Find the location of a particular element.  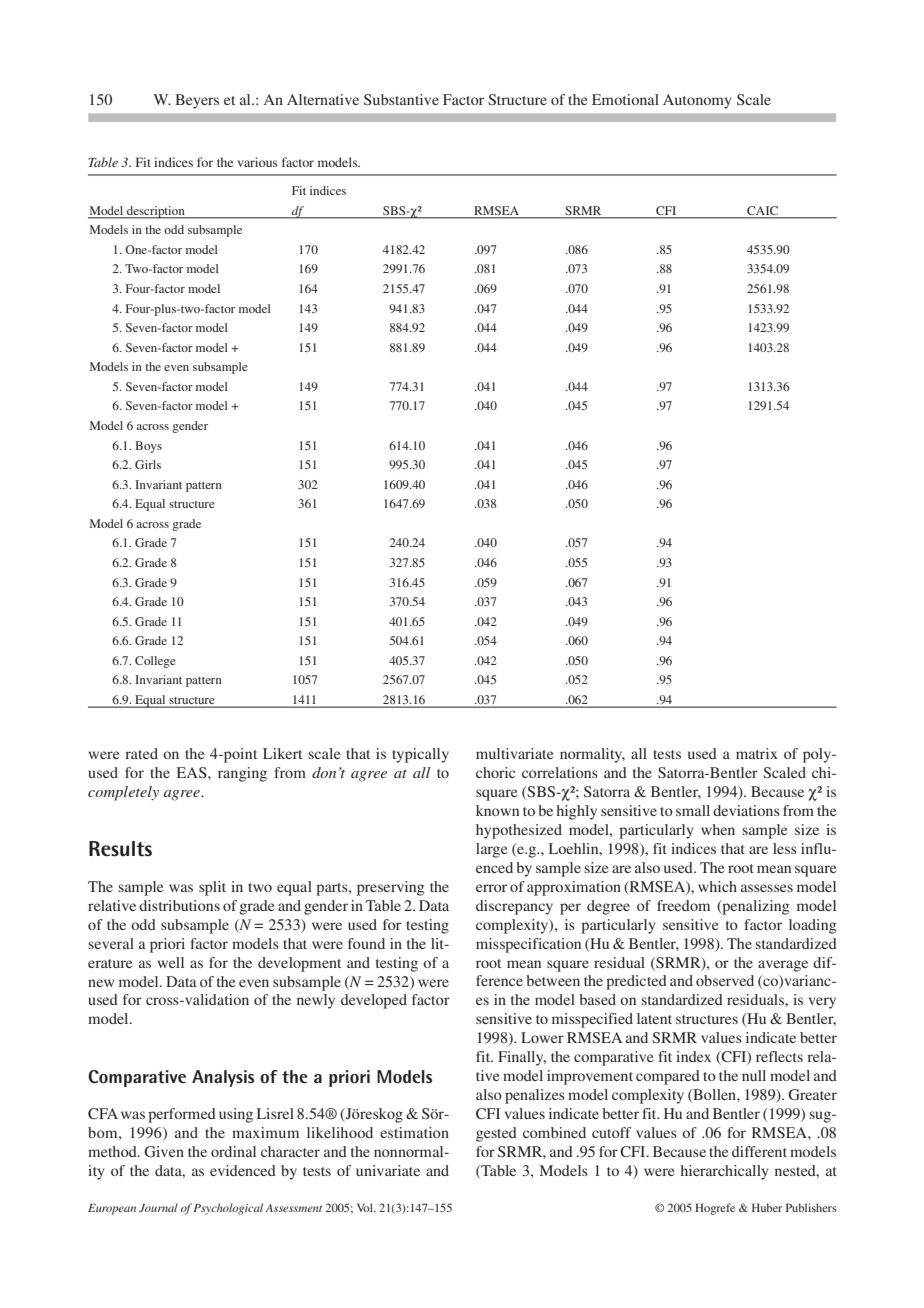

Emotional is located at coordinates (625, 99).
